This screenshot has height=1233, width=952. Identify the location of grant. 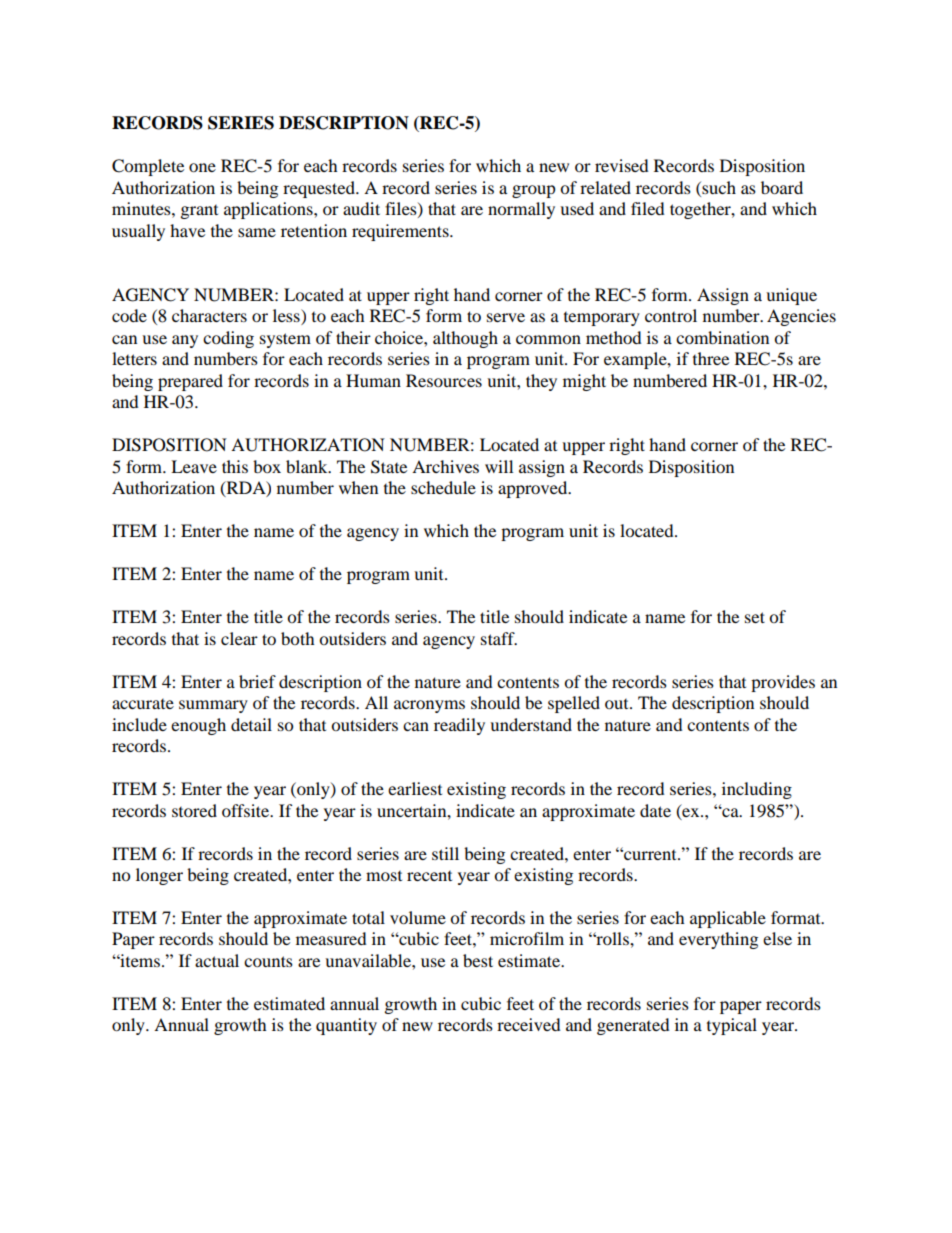
(199, 212).
